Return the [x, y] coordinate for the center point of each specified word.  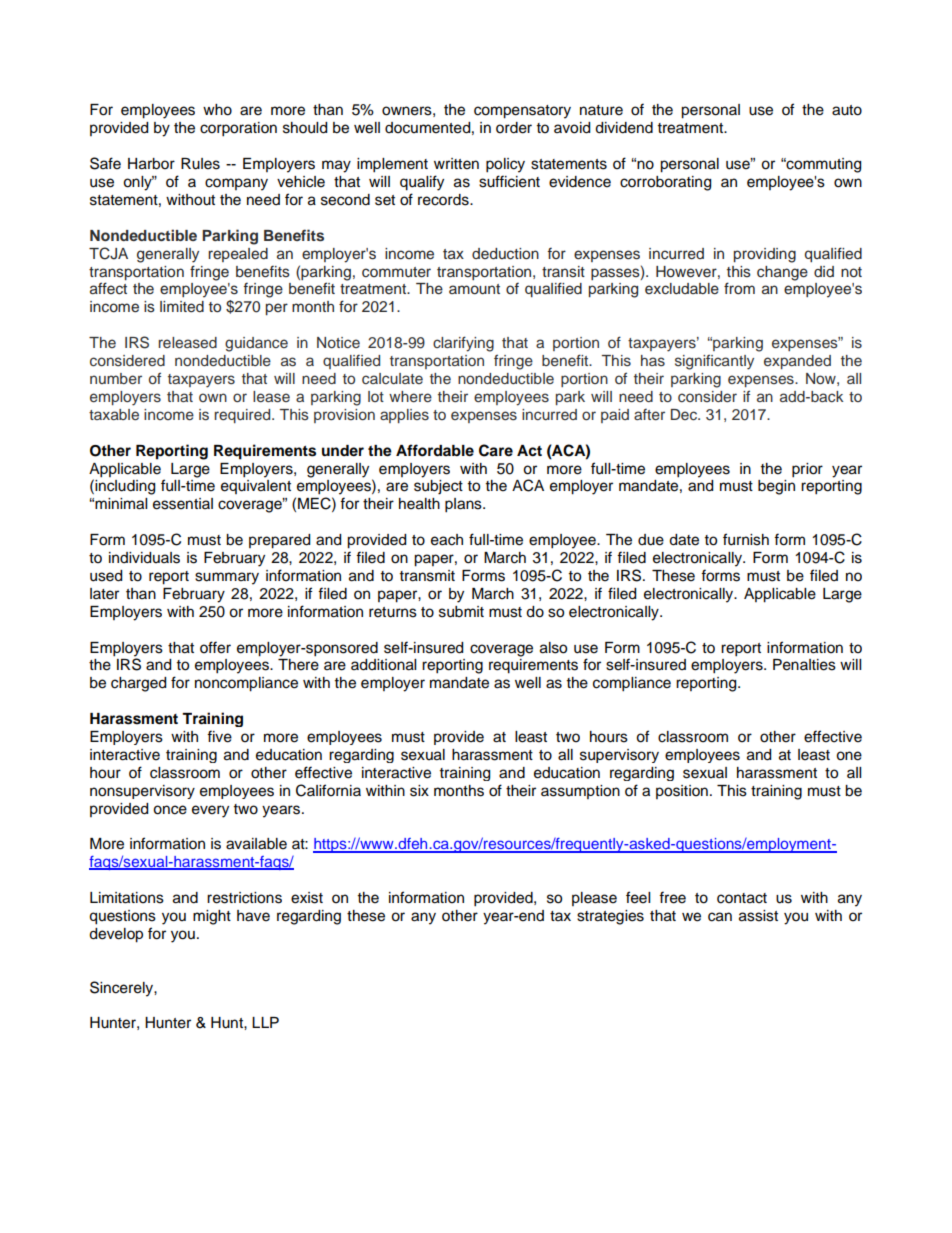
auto [847, 110]
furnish [746, 539]
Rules [200, 164]
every [210, 811]
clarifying [463, 344]
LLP [265, 1022]
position [682, 792]
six [419, 791]
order [514, 128]
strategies [610, 917]
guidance [256, 344]
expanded [797, 362]
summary [227, 578]
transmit [427, 576]
